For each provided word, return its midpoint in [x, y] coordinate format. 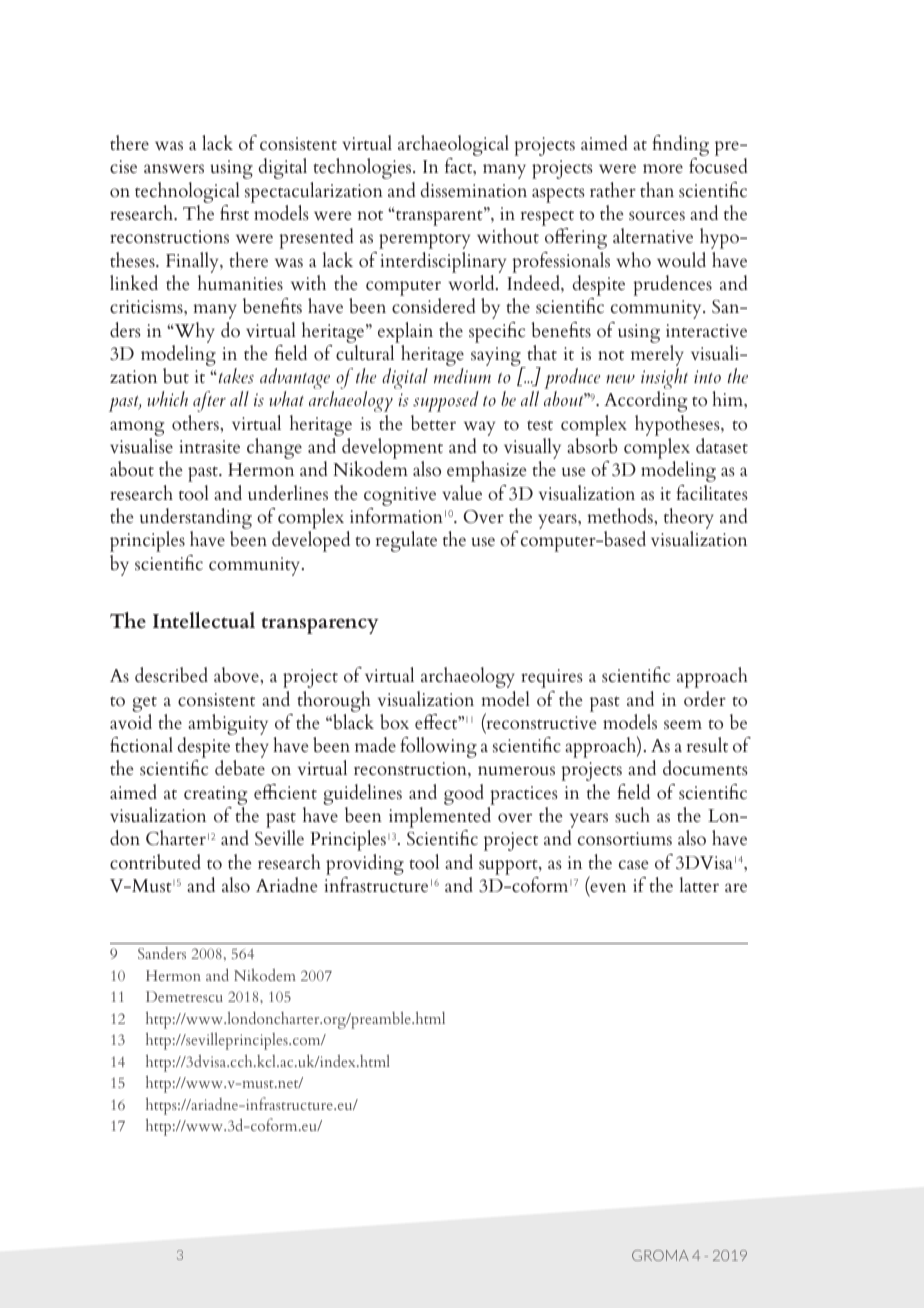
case [634, 864]
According [645, 401]
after [209, 401]
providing [365, 864]
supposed [446, 401]
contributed [155, 862]
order [705, 699]
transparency [320, 625]
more [663, 169]
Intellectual [204, 620]
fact [460, 166]
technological [187, 192]
